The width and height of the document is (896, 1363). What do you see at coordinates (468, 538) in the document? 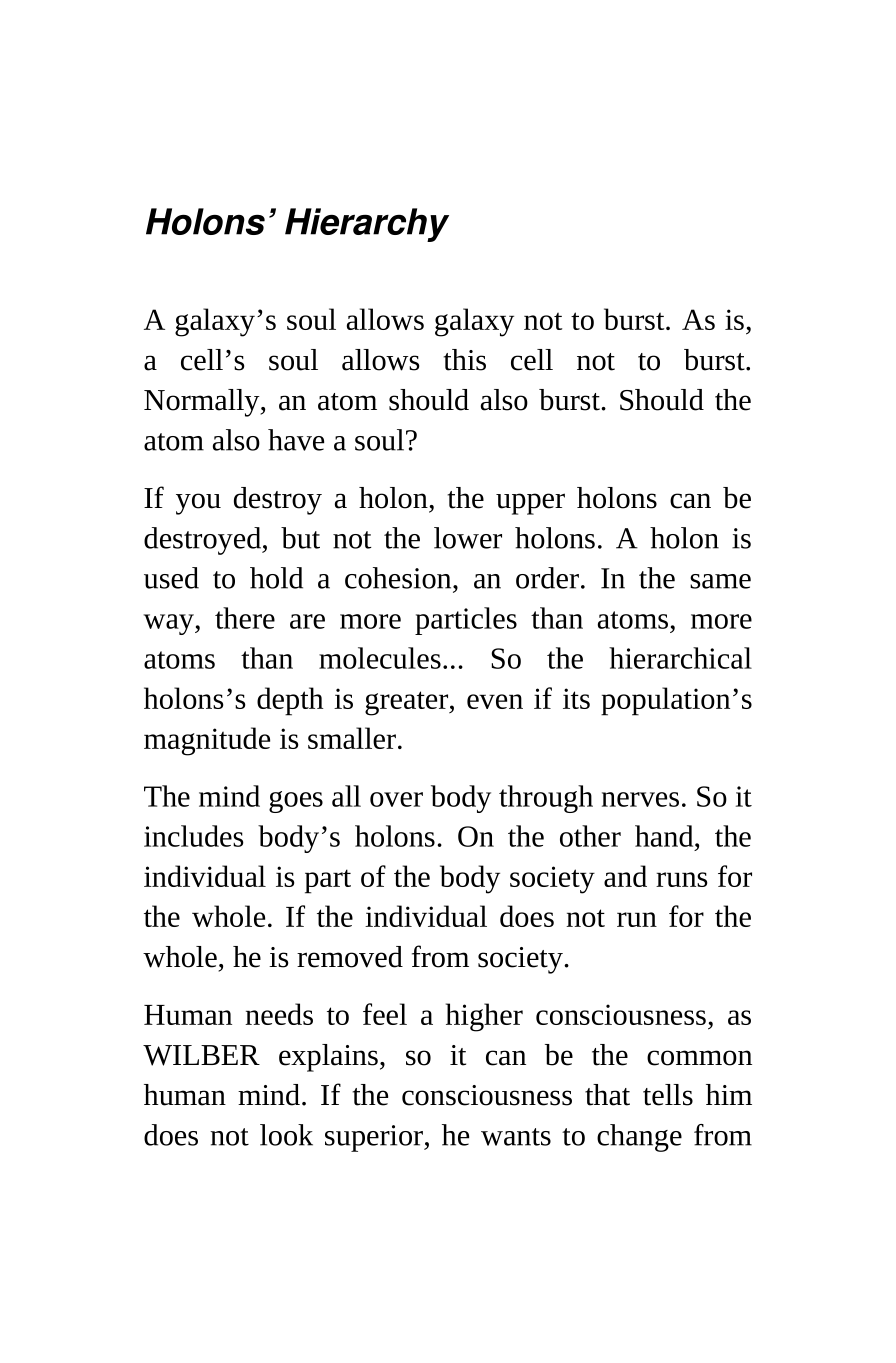
I see `lower` at bounding box center [468, 538].
